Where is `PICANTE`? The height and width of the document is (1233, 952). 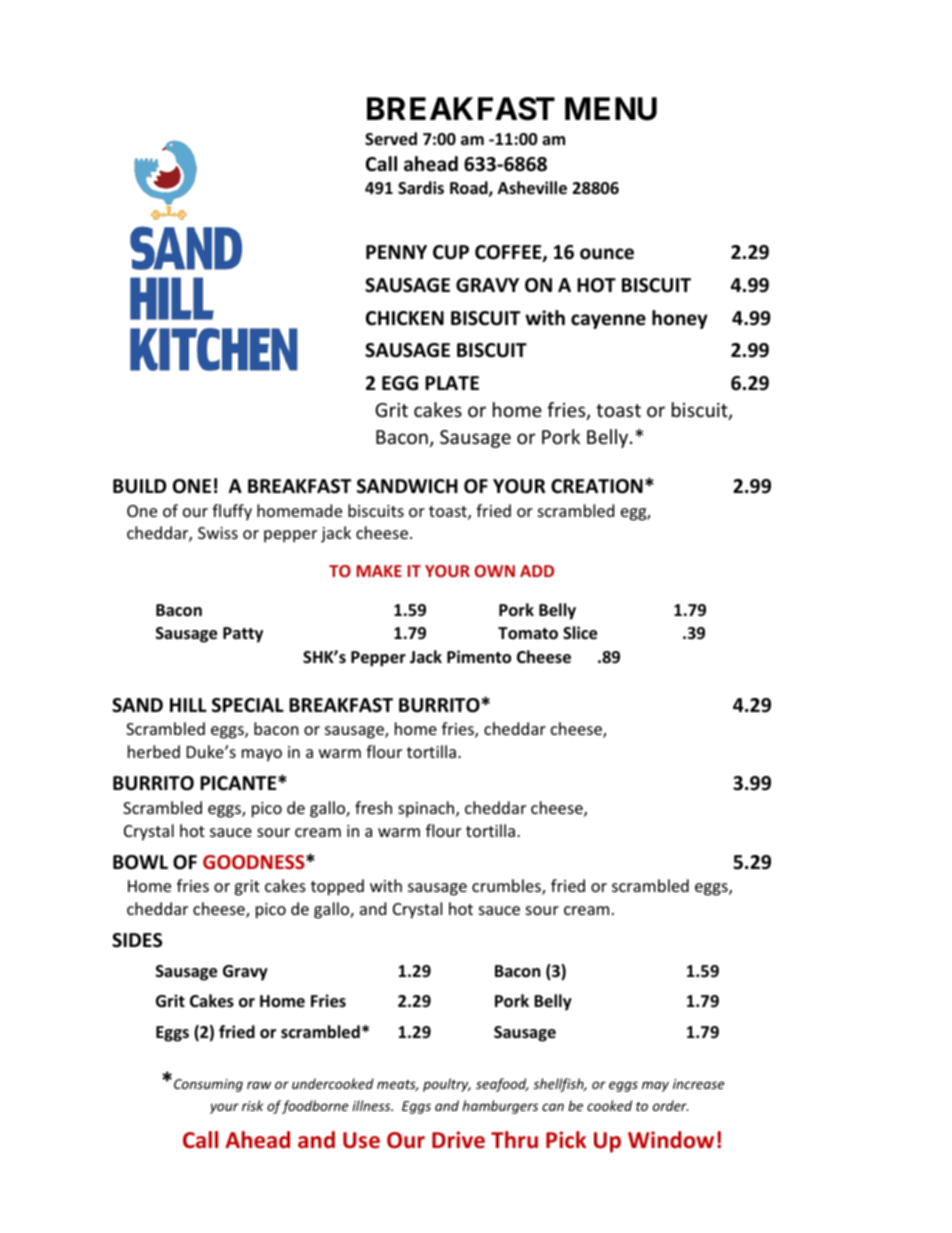
PICANTE is located at coordinates (239, 783).
